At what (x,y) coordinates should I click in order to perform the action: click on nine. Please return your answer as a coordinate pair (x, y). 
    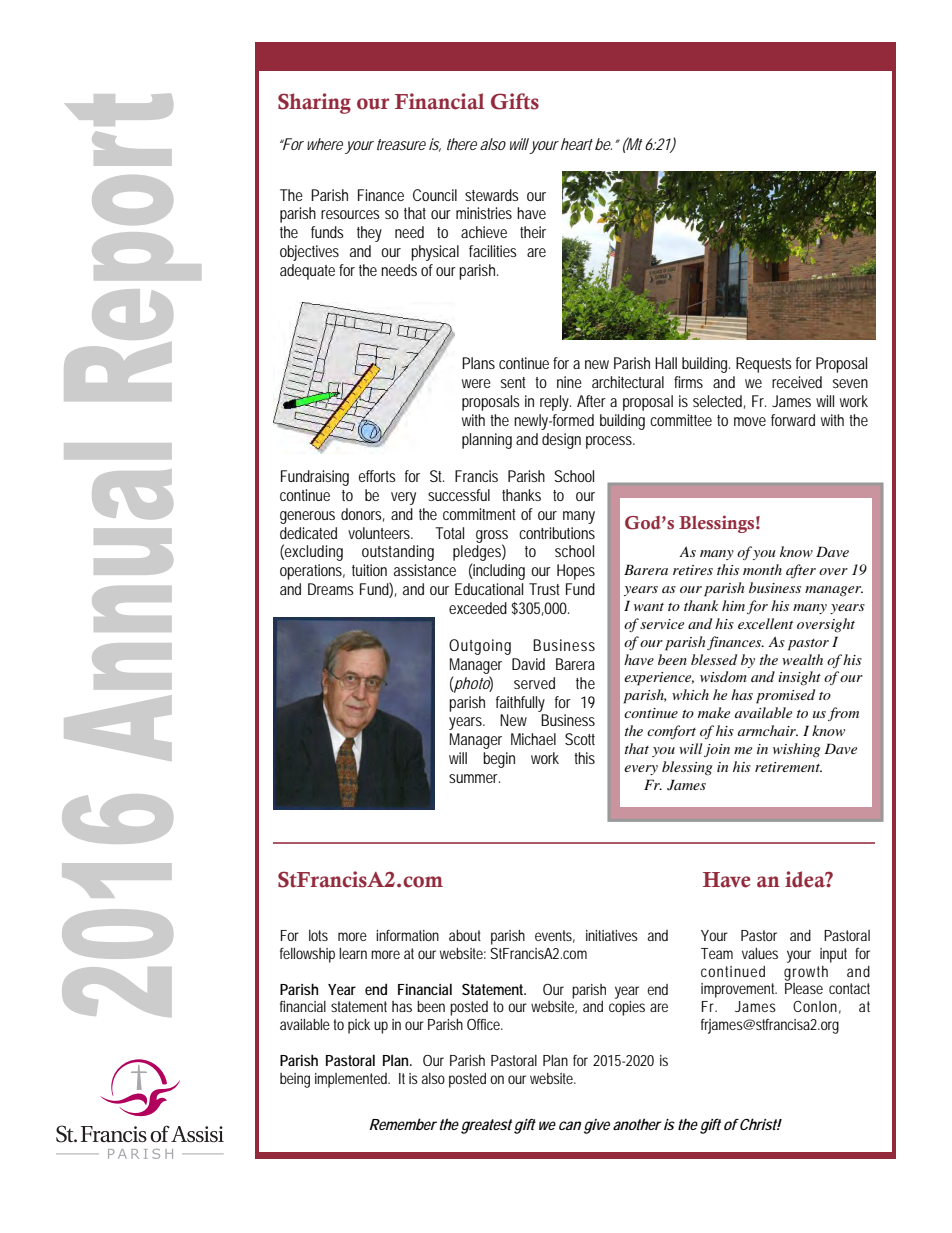
    Looking at the image, I should click on (569, 382).
